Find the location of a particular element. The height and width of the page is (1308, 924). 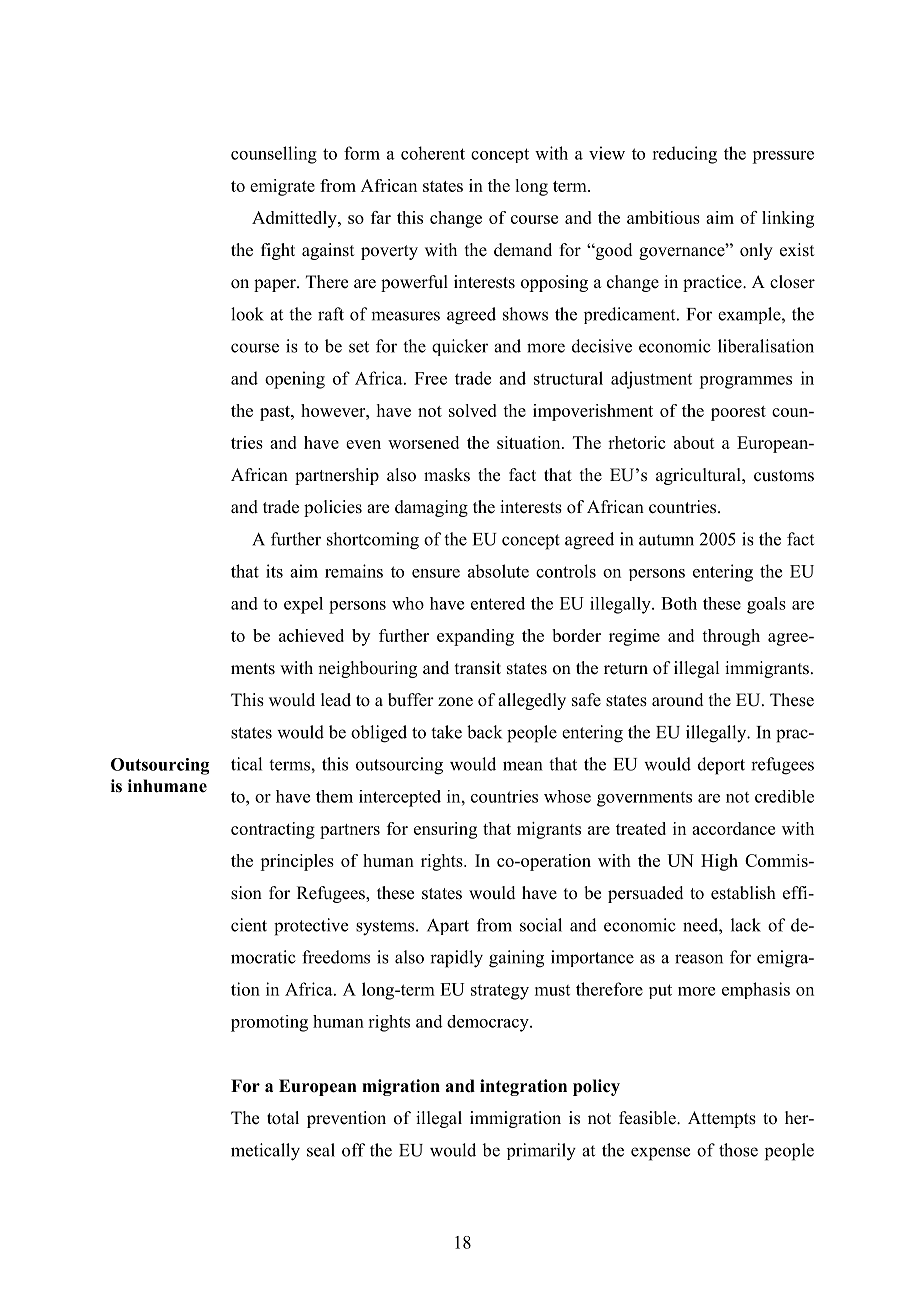

Admittedly is located at coordinates (295, 219).
